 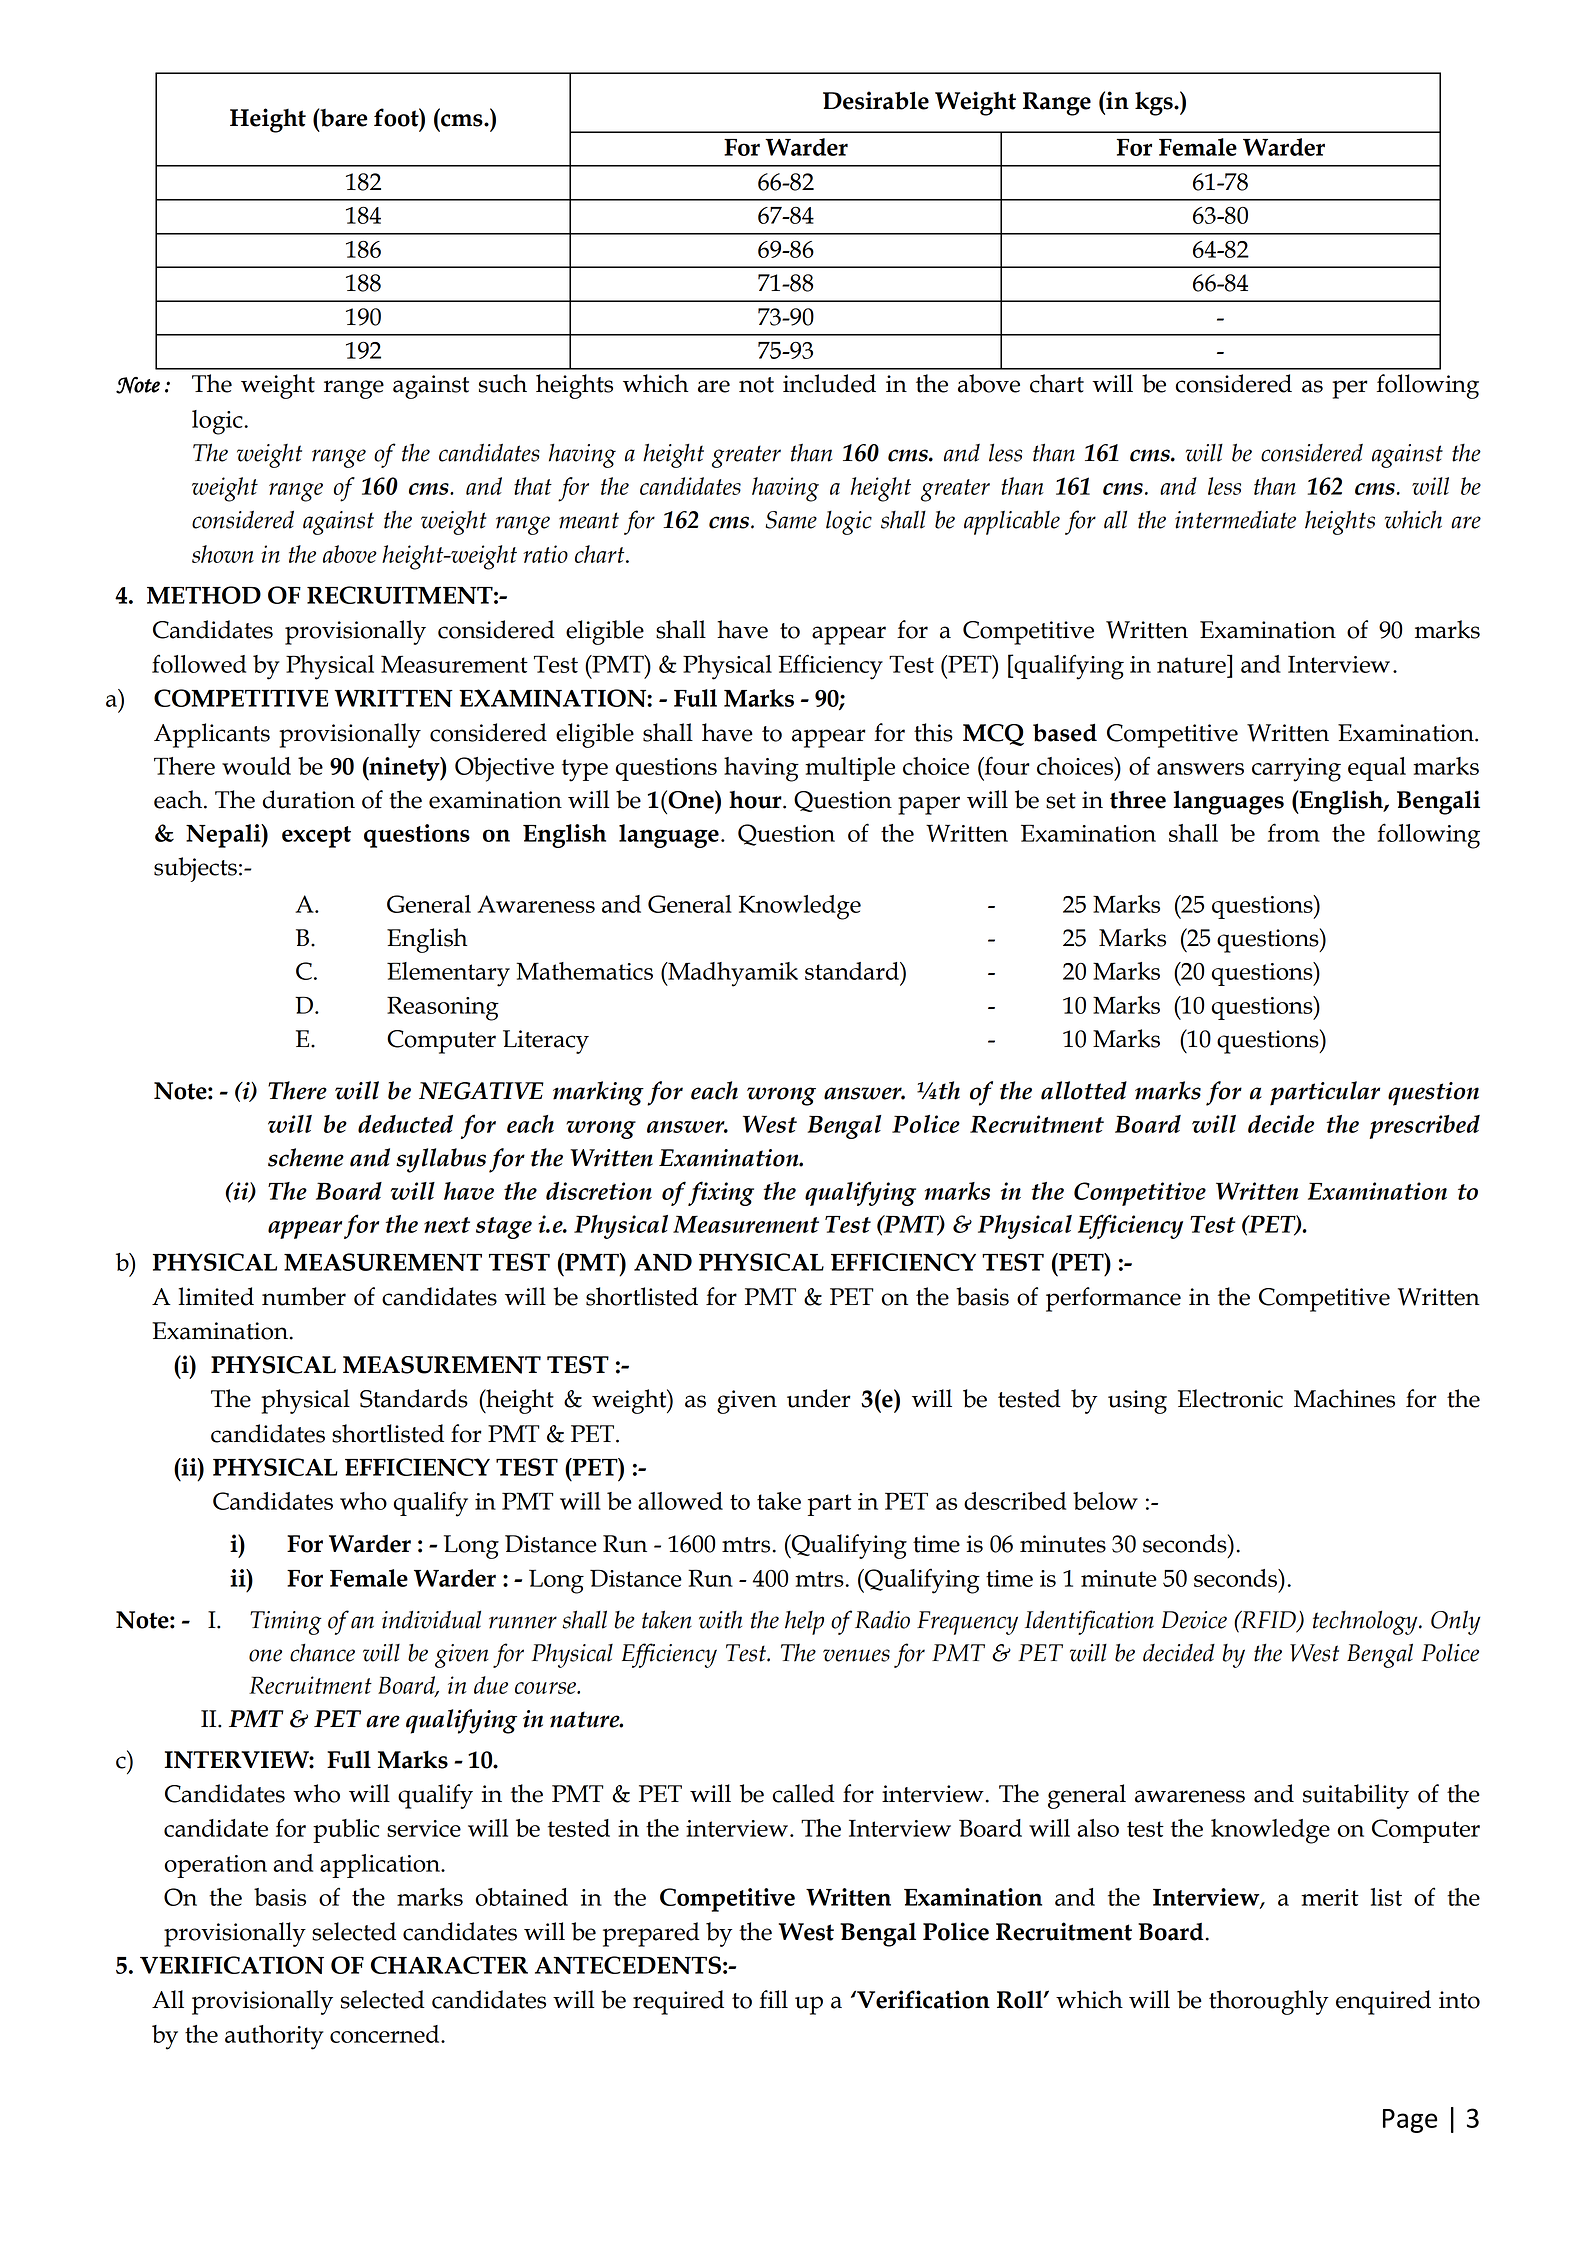 I want to click on fixing, so click(x=721, y=1193).
